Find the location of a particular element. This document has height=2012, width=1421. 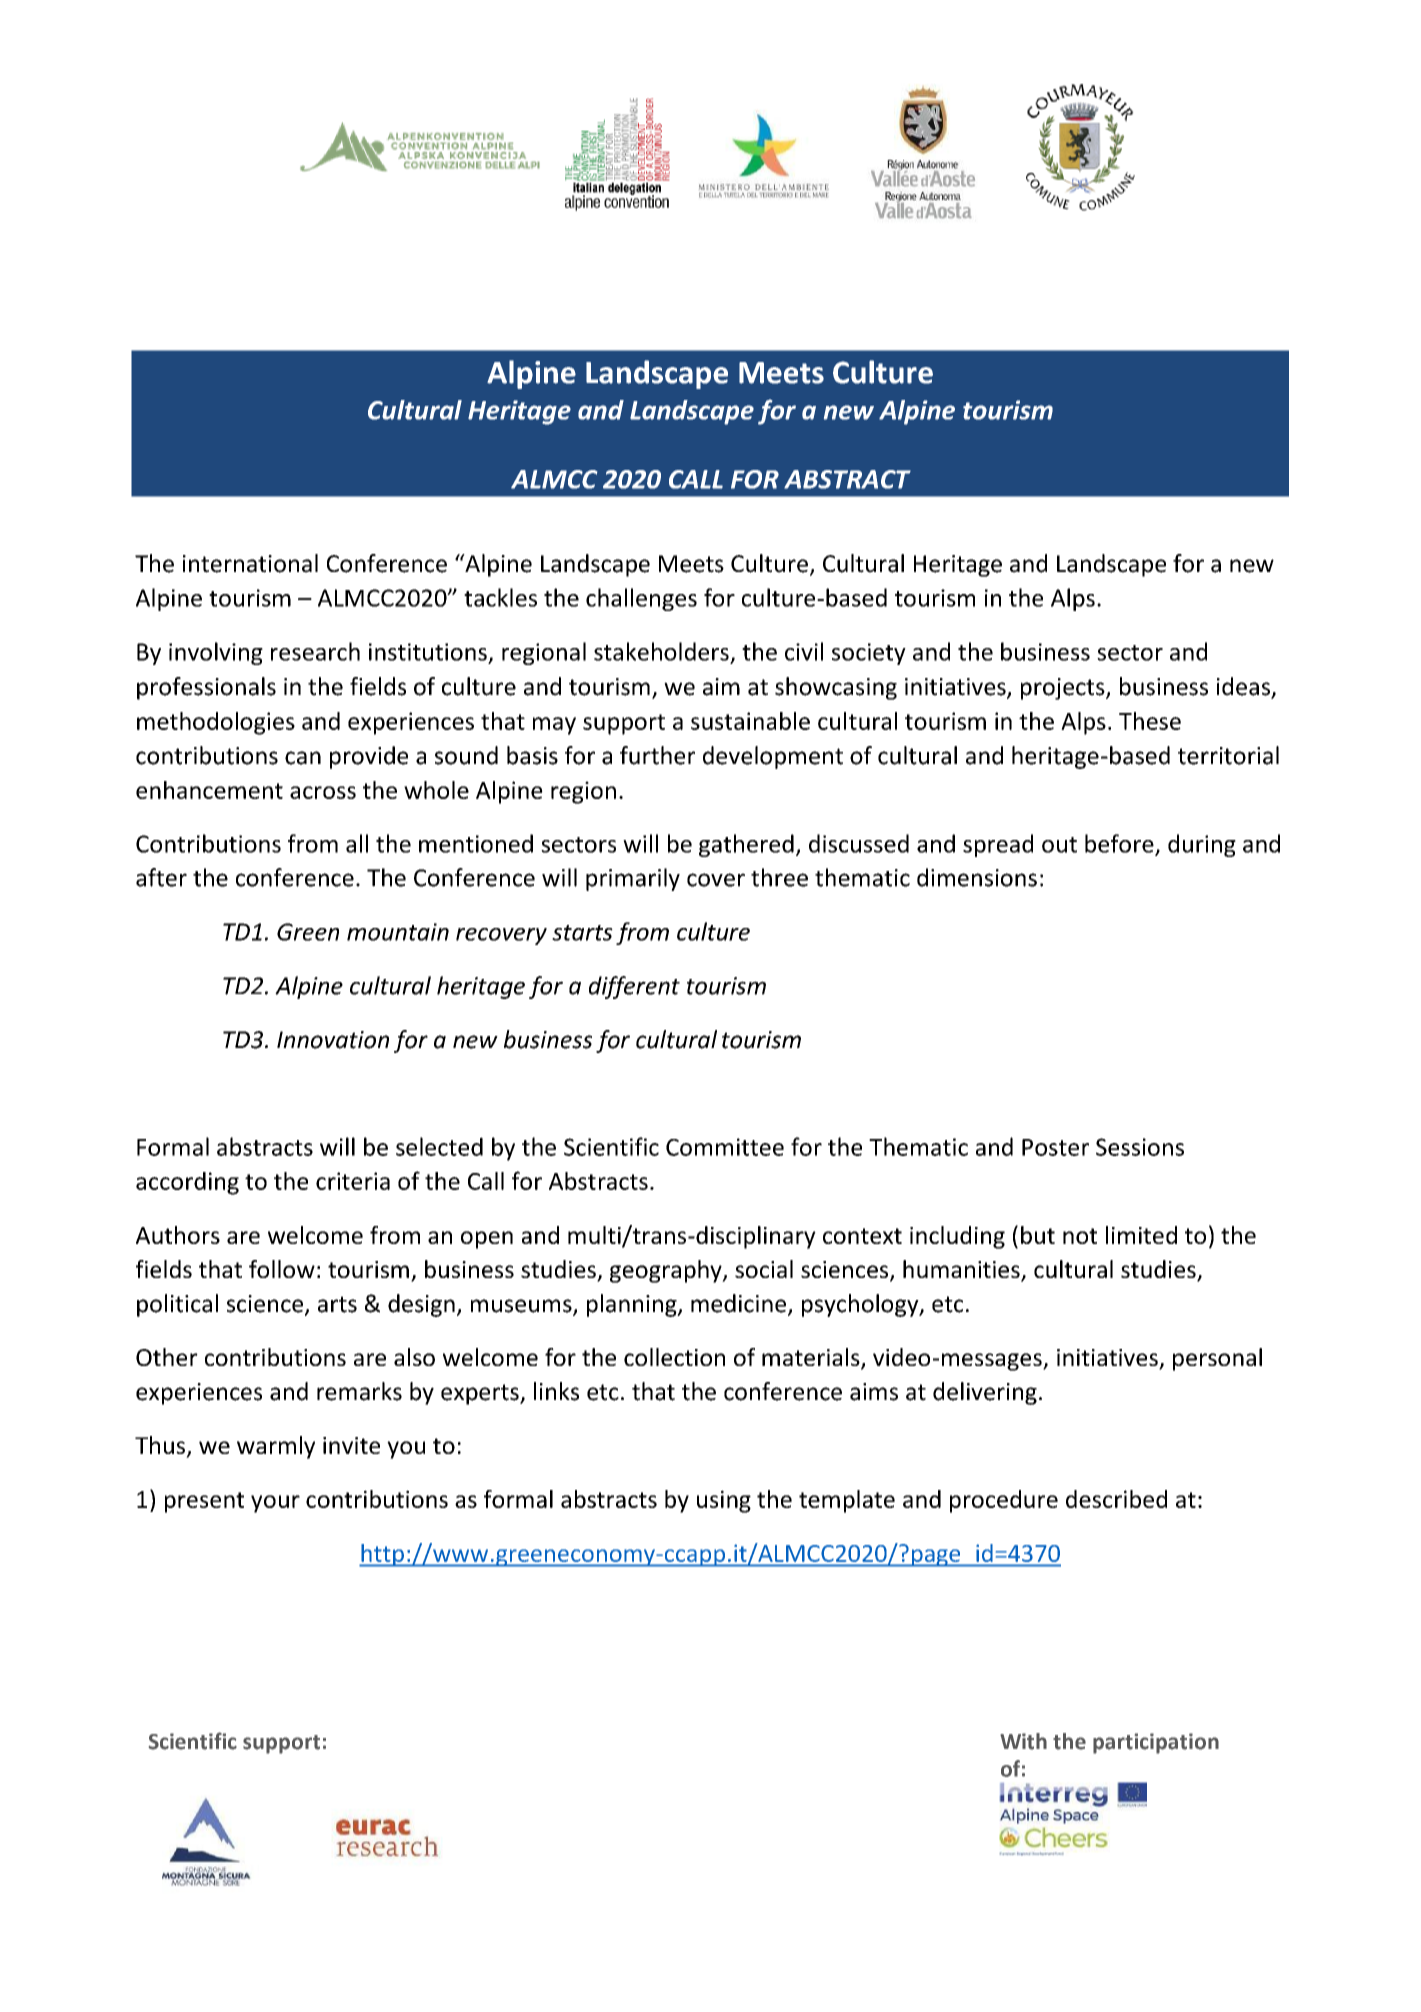

challenges is located at coordinates (641, 599).
